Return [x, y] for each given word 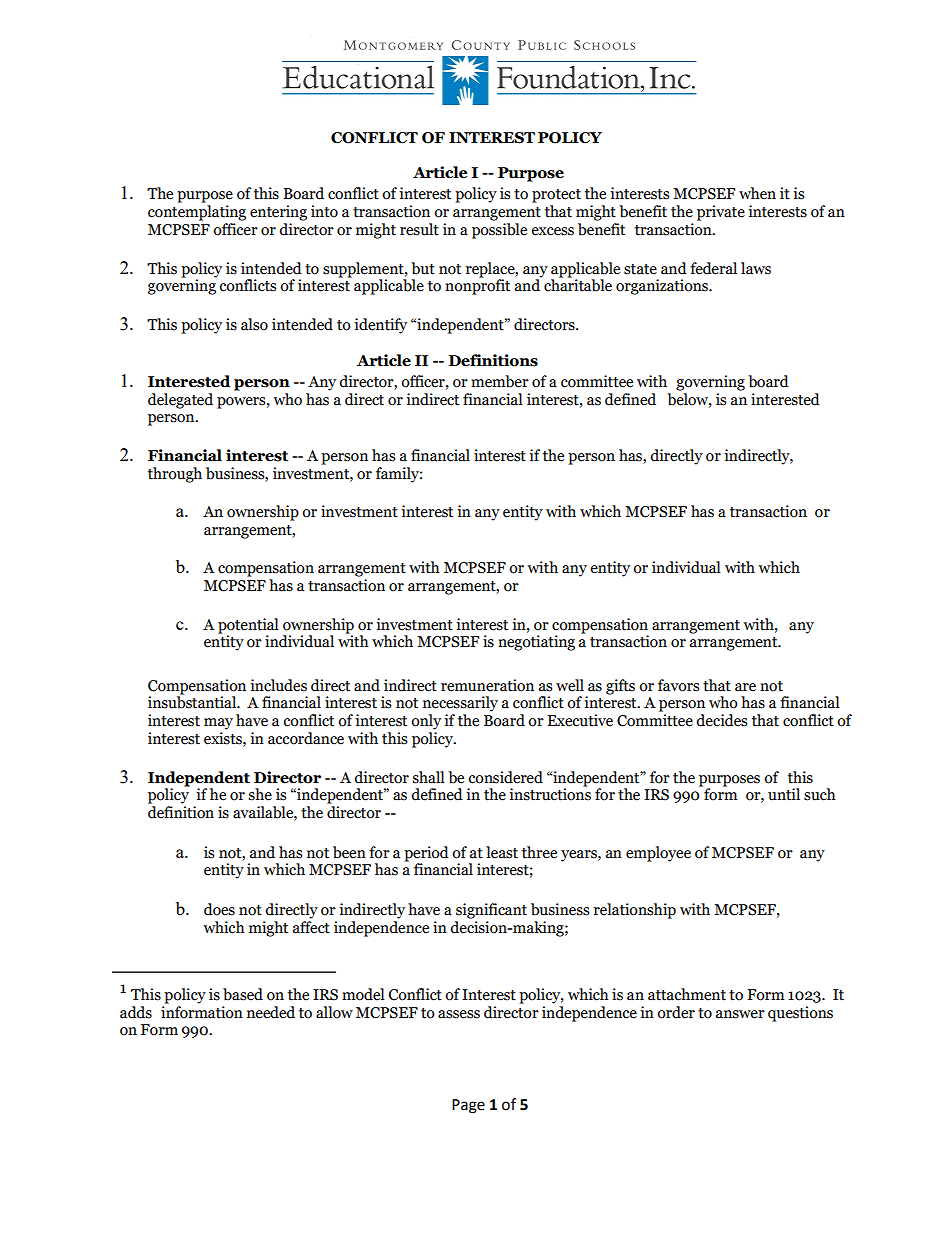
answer [740, 1014]
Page [468, 1106]
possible [499, 229]
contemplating [197, 213]
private [721, 213]
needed [271, 1012]
